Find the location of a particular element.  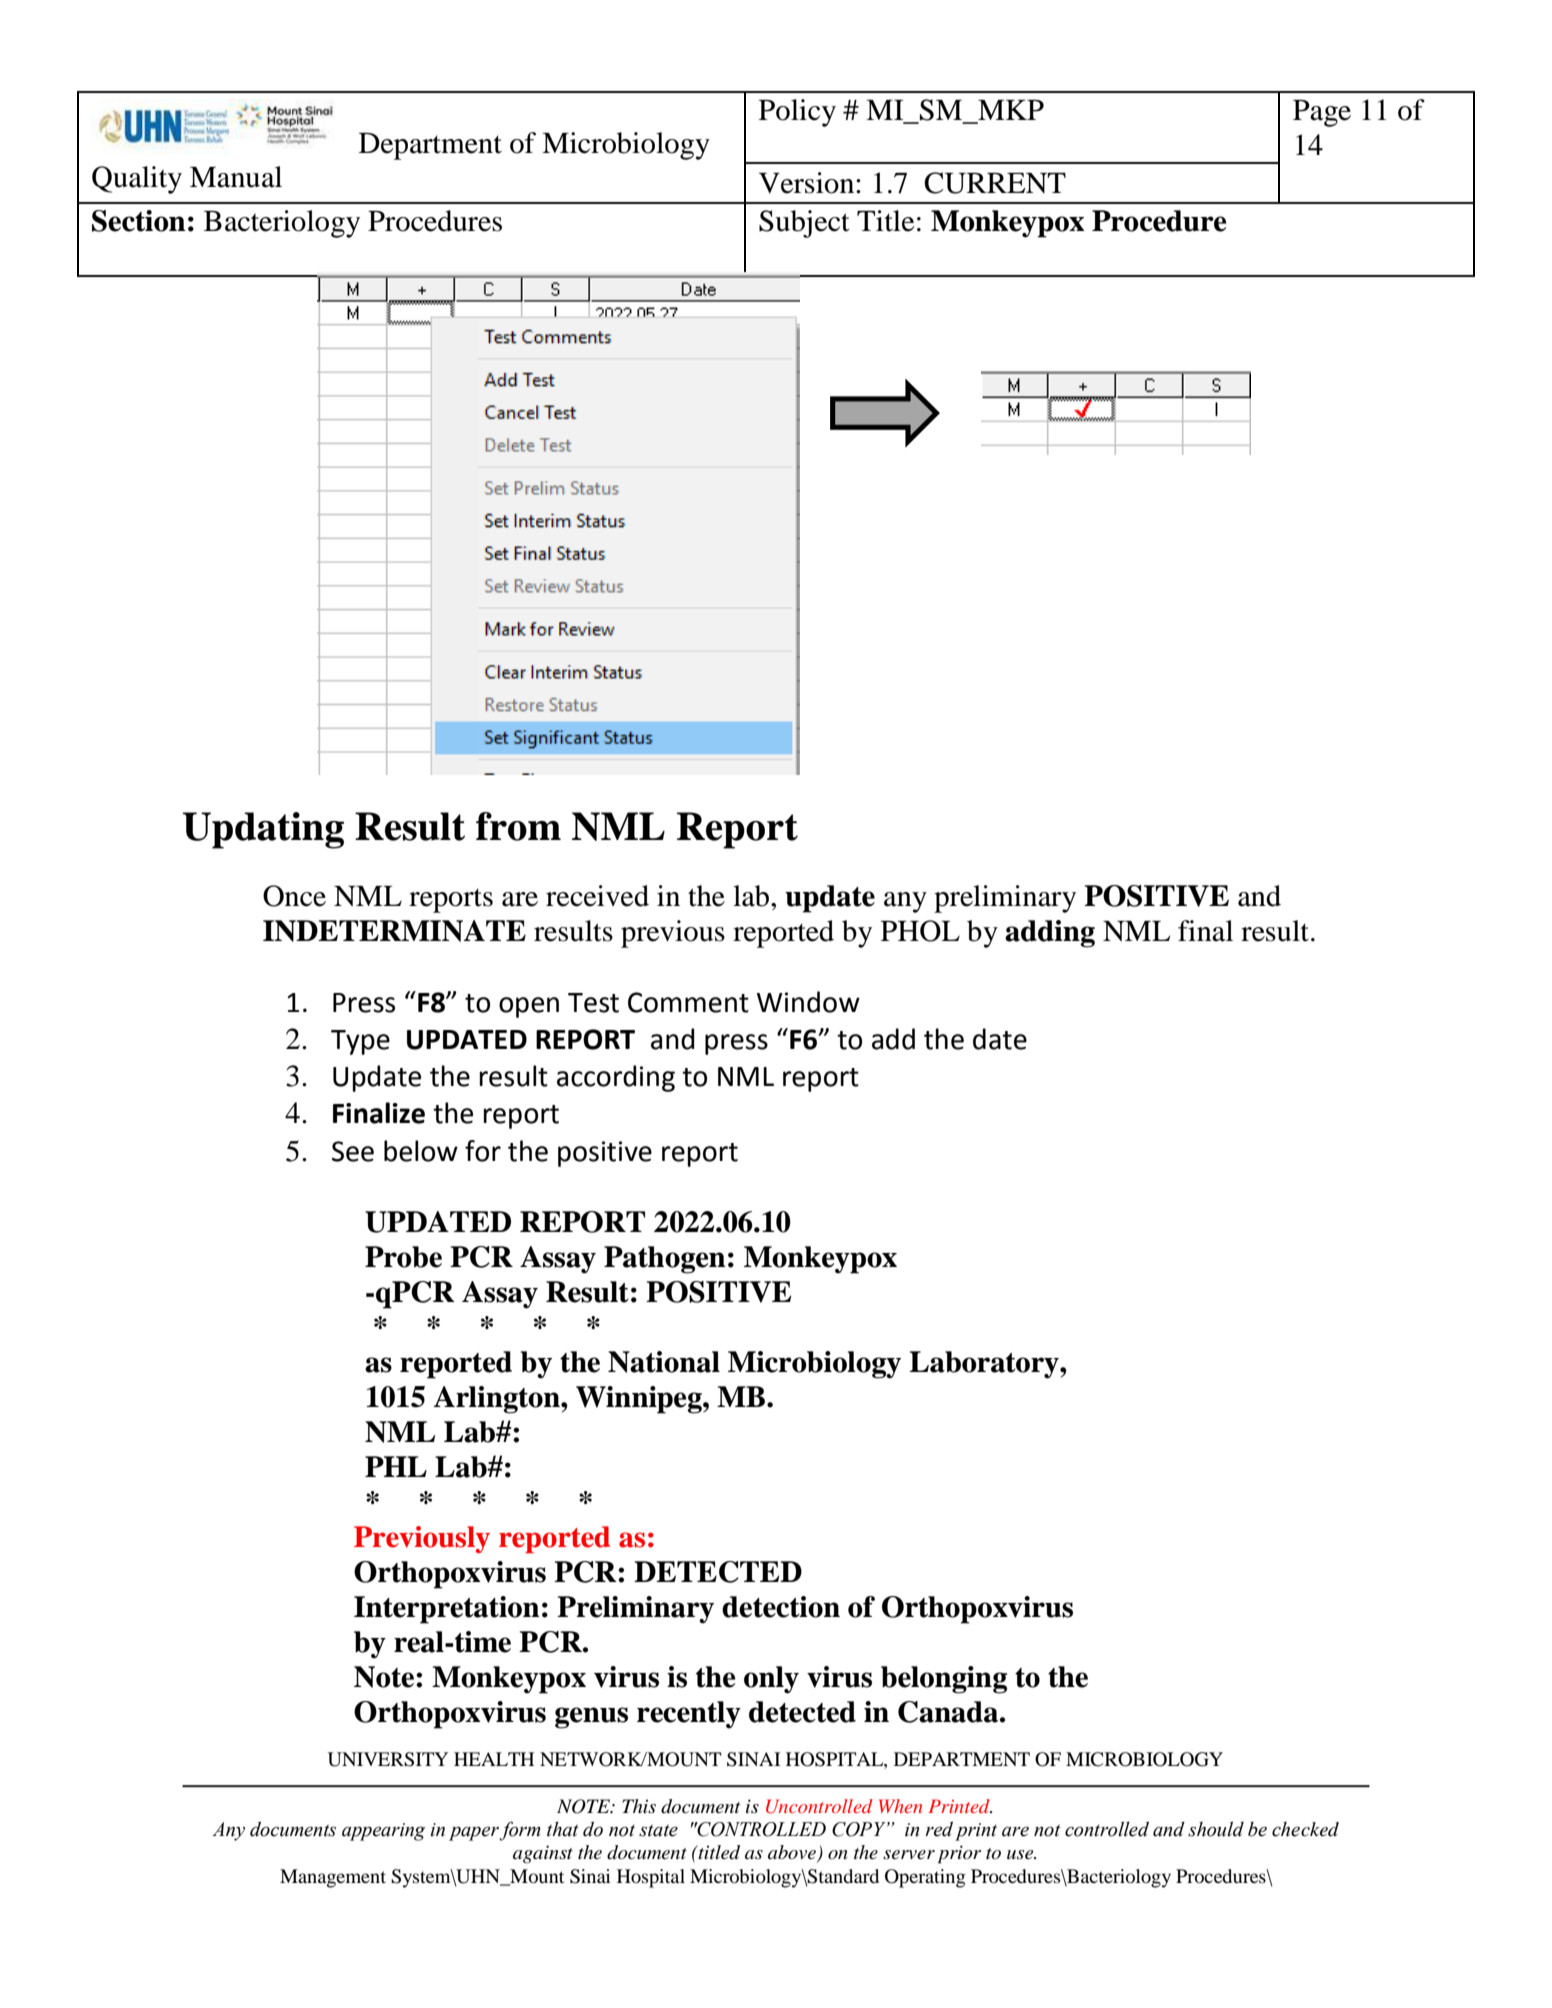

National is located at coordinates (664, 1362).
